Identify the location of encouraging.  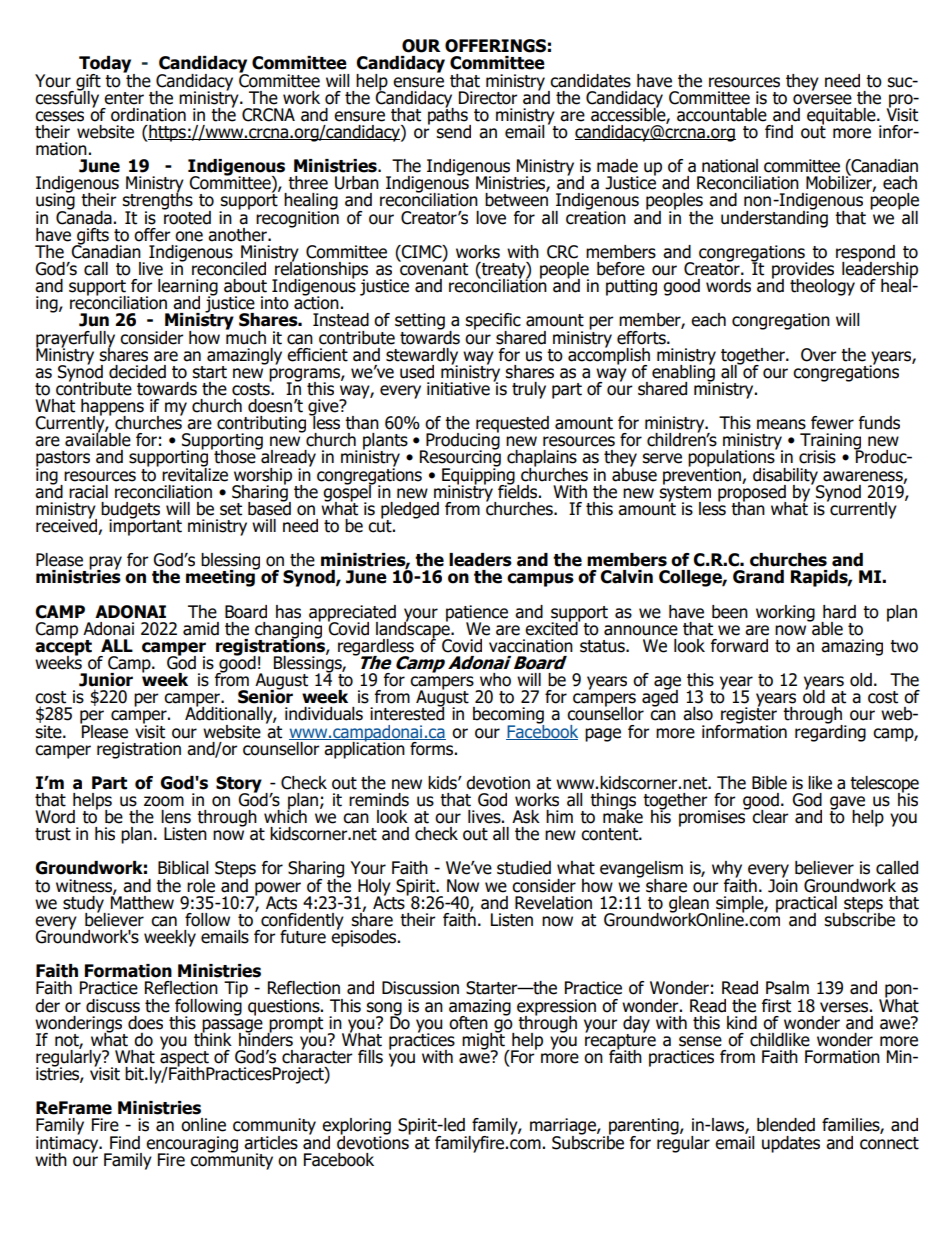
(192, 1145).
